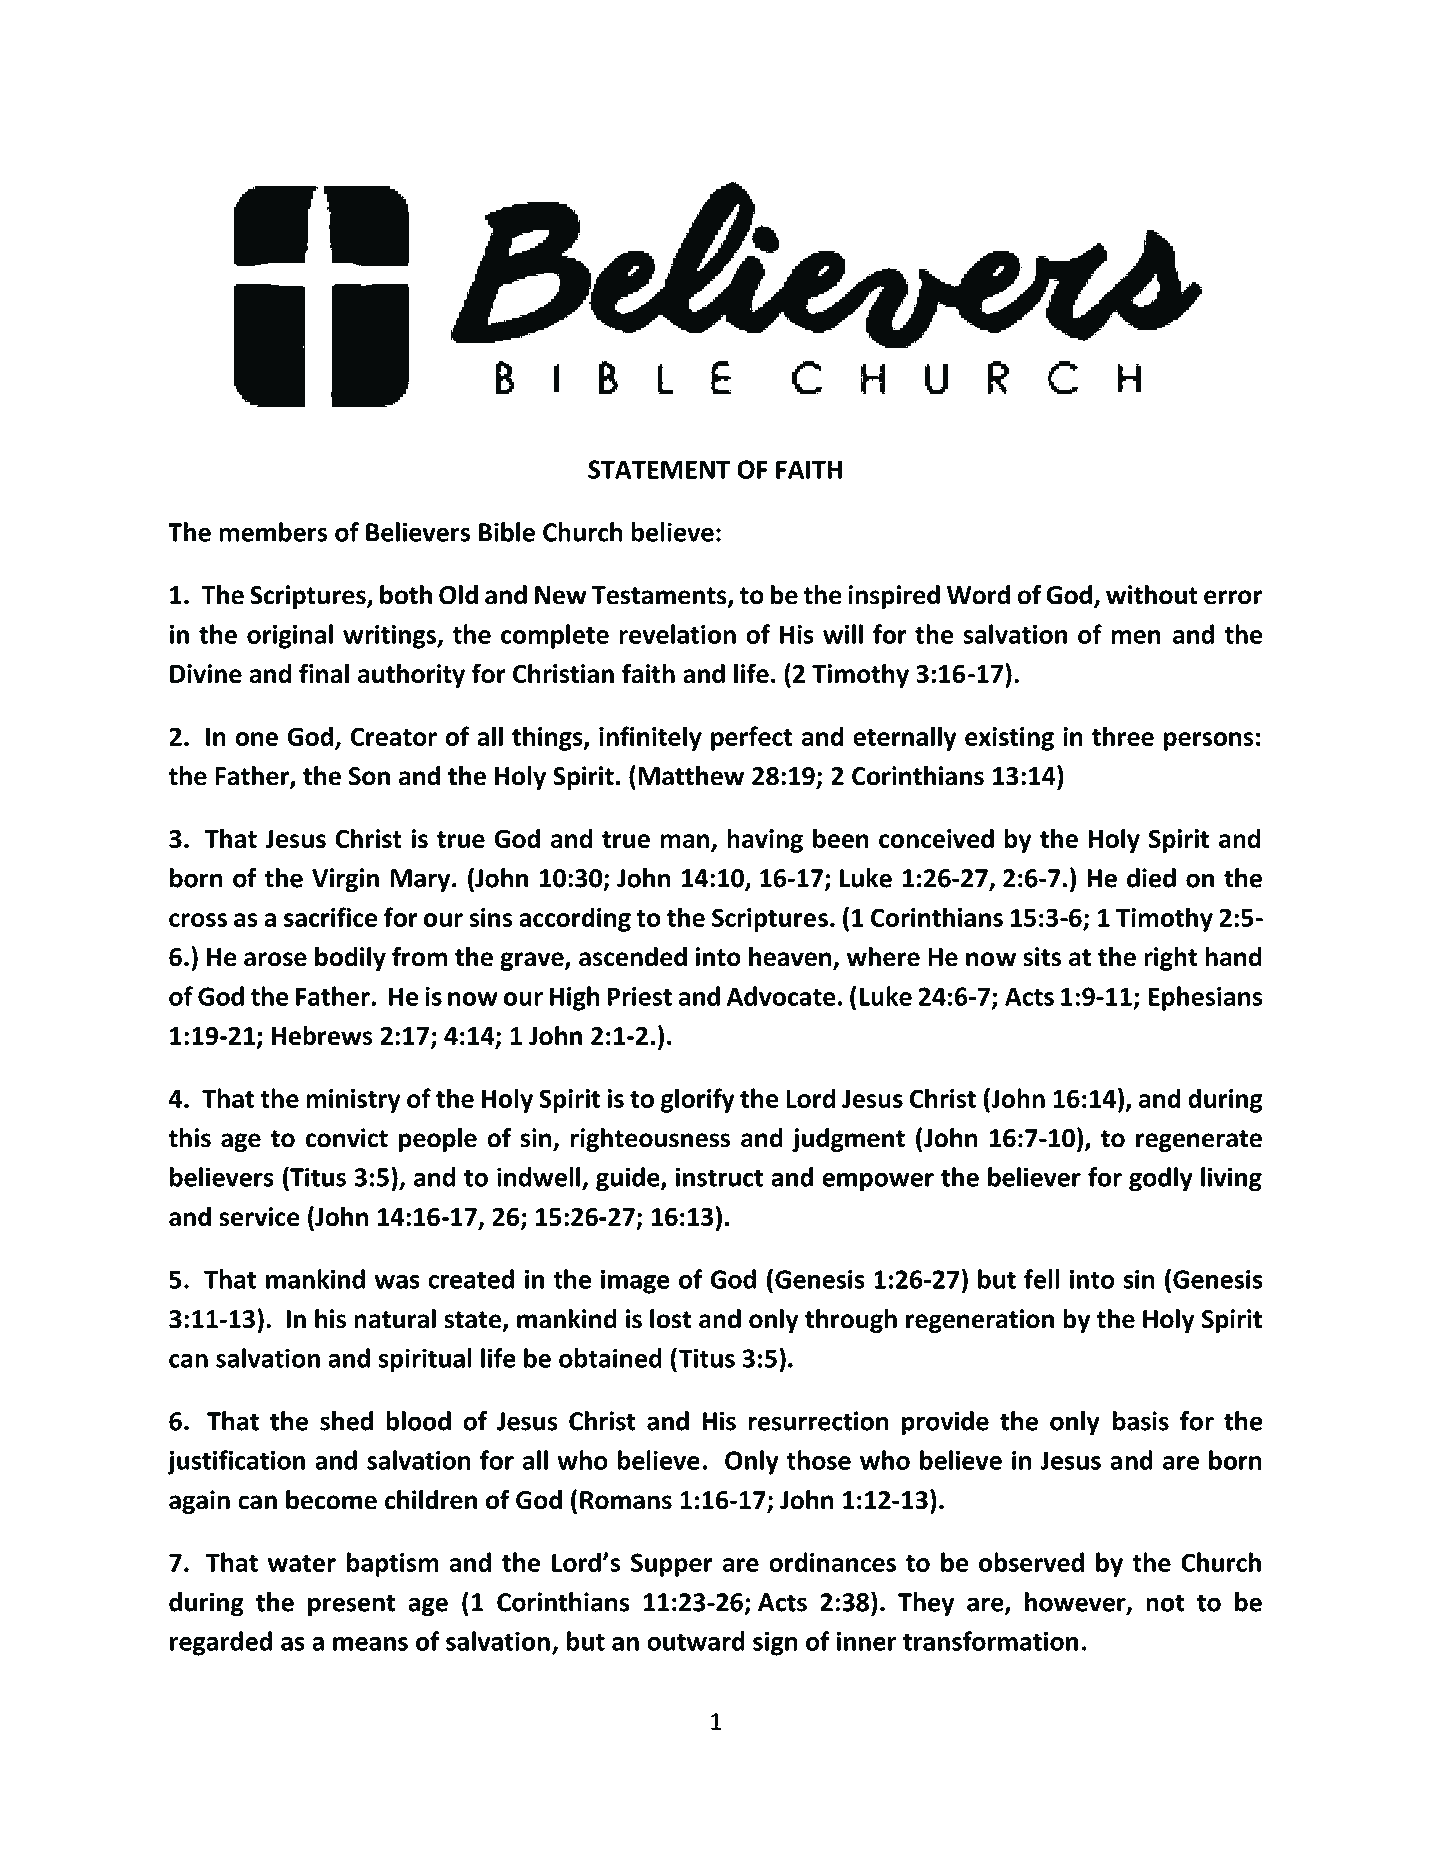 This screenshot has height=1852, width=1431. I want to click on however, so click(1076, 1603).
